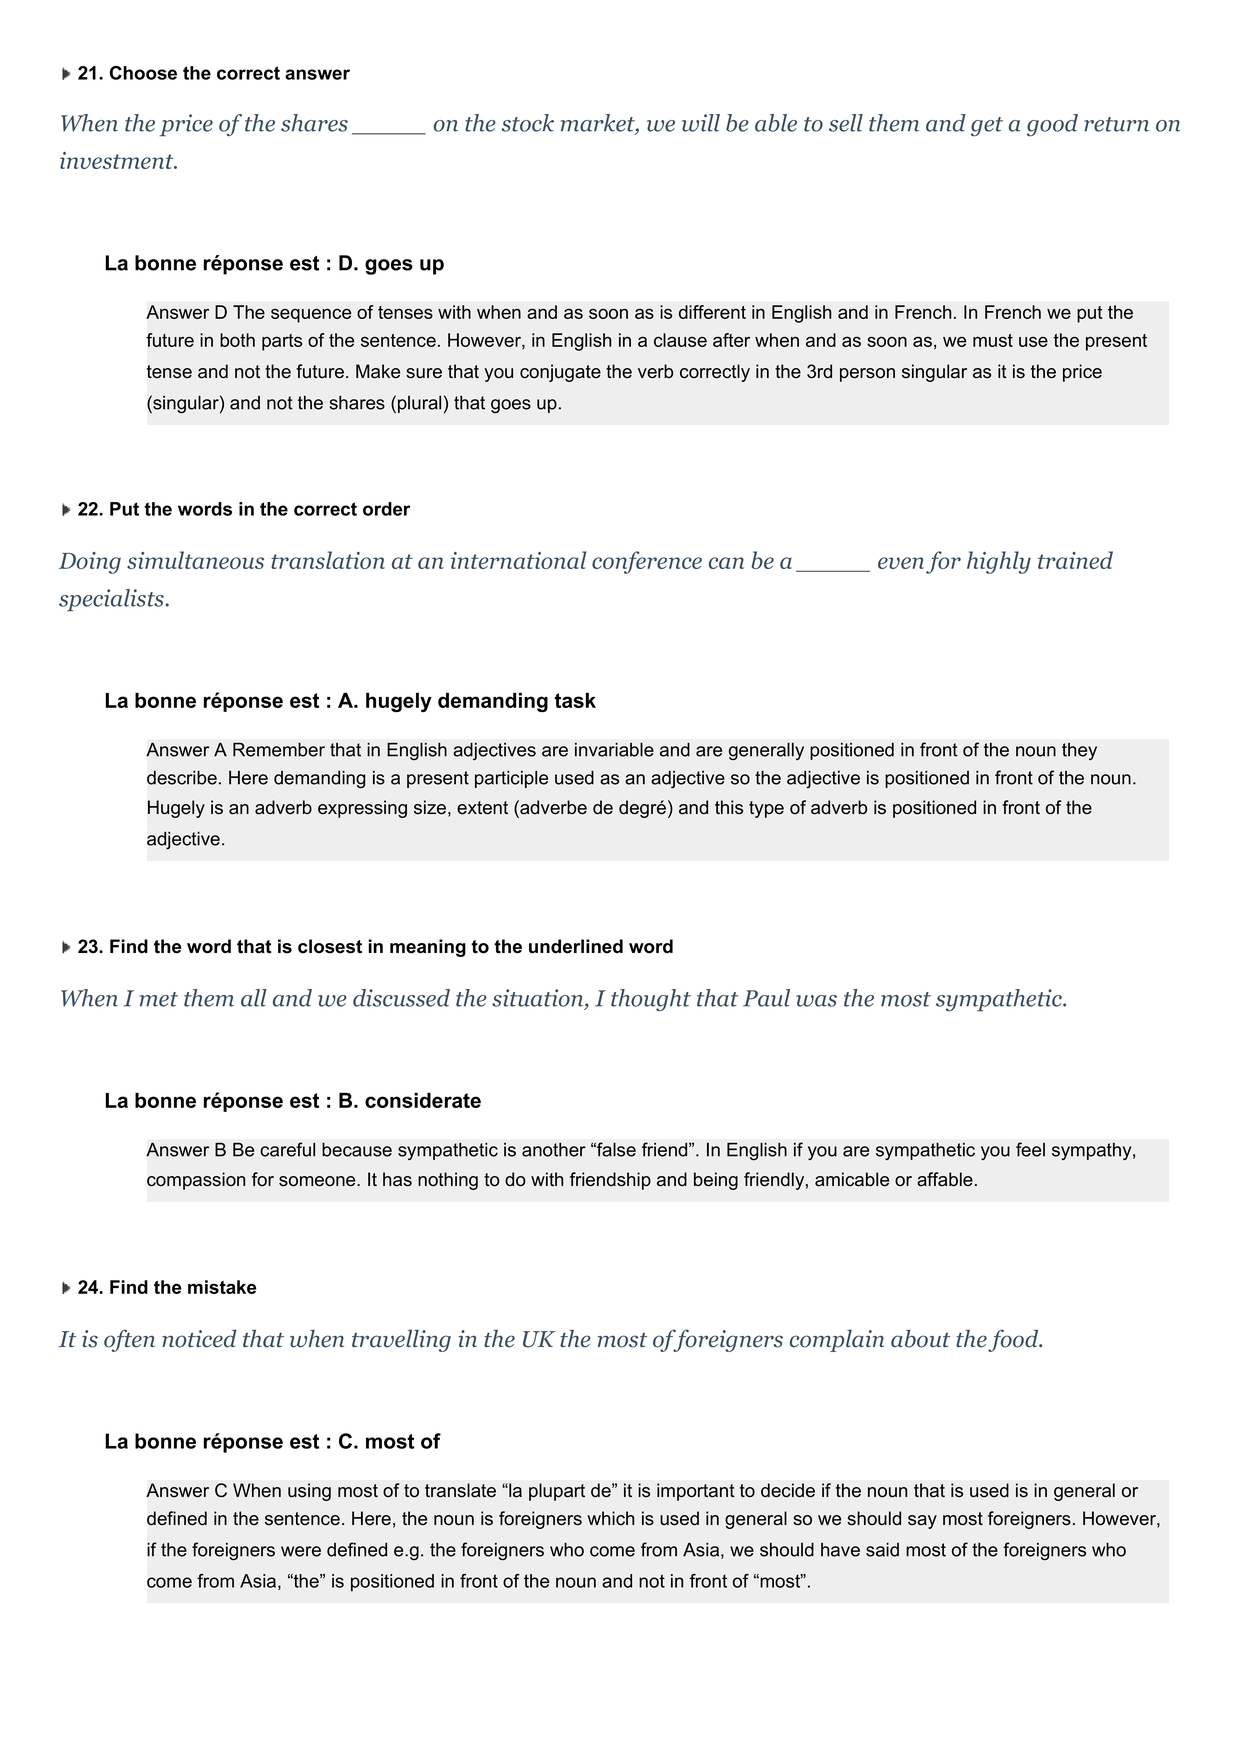 The width and height of the screenshot is (1241, 1755). What do you see at coordinates (511, 779) in the screenshot?
I see `participle` at bounding box center [511, 779].
